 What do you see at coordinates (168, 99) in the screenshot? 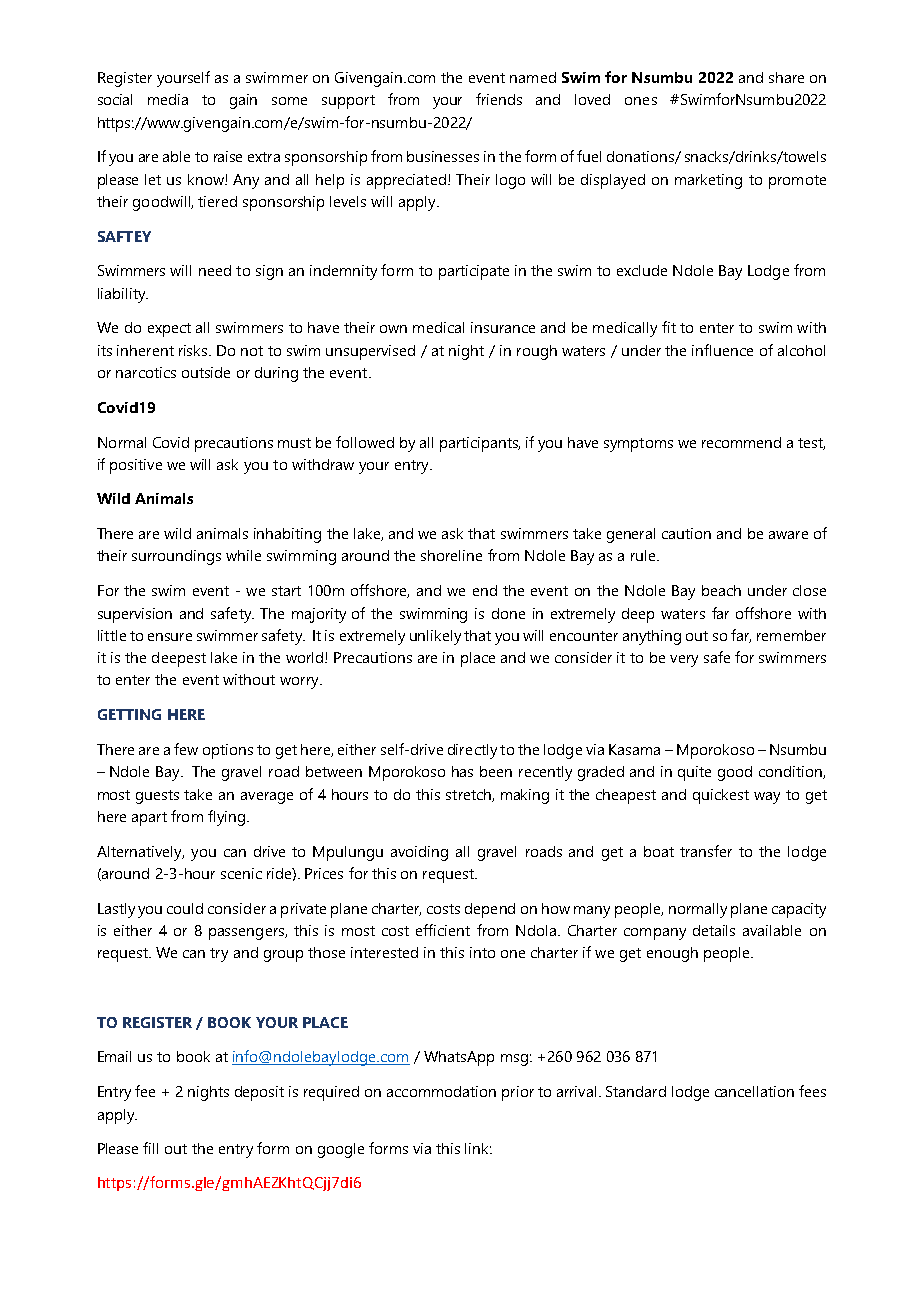
I see `media` at bounding box center [168, 99].
